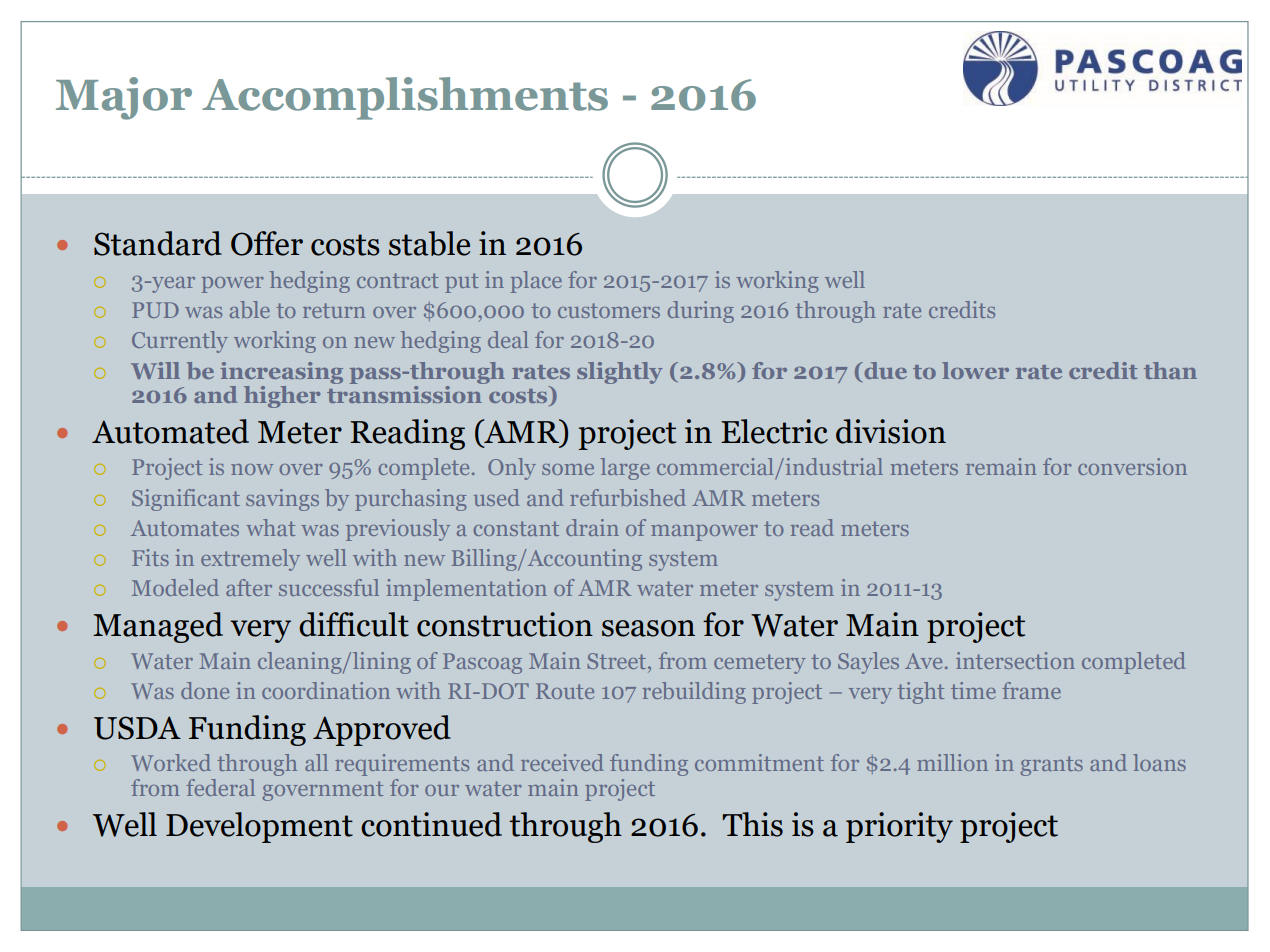 The height and width of the screenshot is (952, 1270). Describe the element at coordinates (753, 824) in the screenshot. I see `This` at that location.
